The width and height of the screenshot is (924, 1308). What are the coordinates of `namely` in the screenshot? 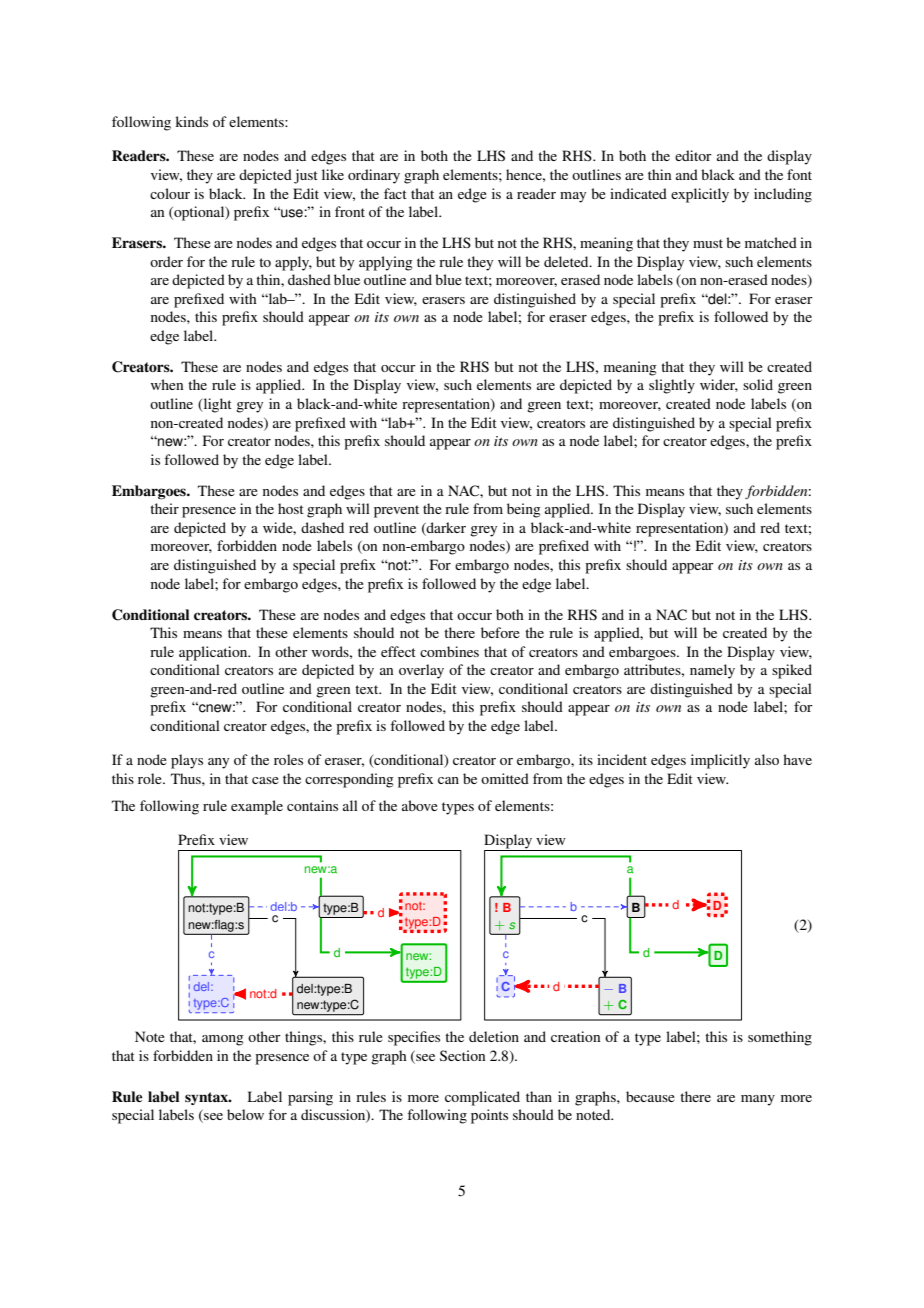 It's located at (712, 671).
